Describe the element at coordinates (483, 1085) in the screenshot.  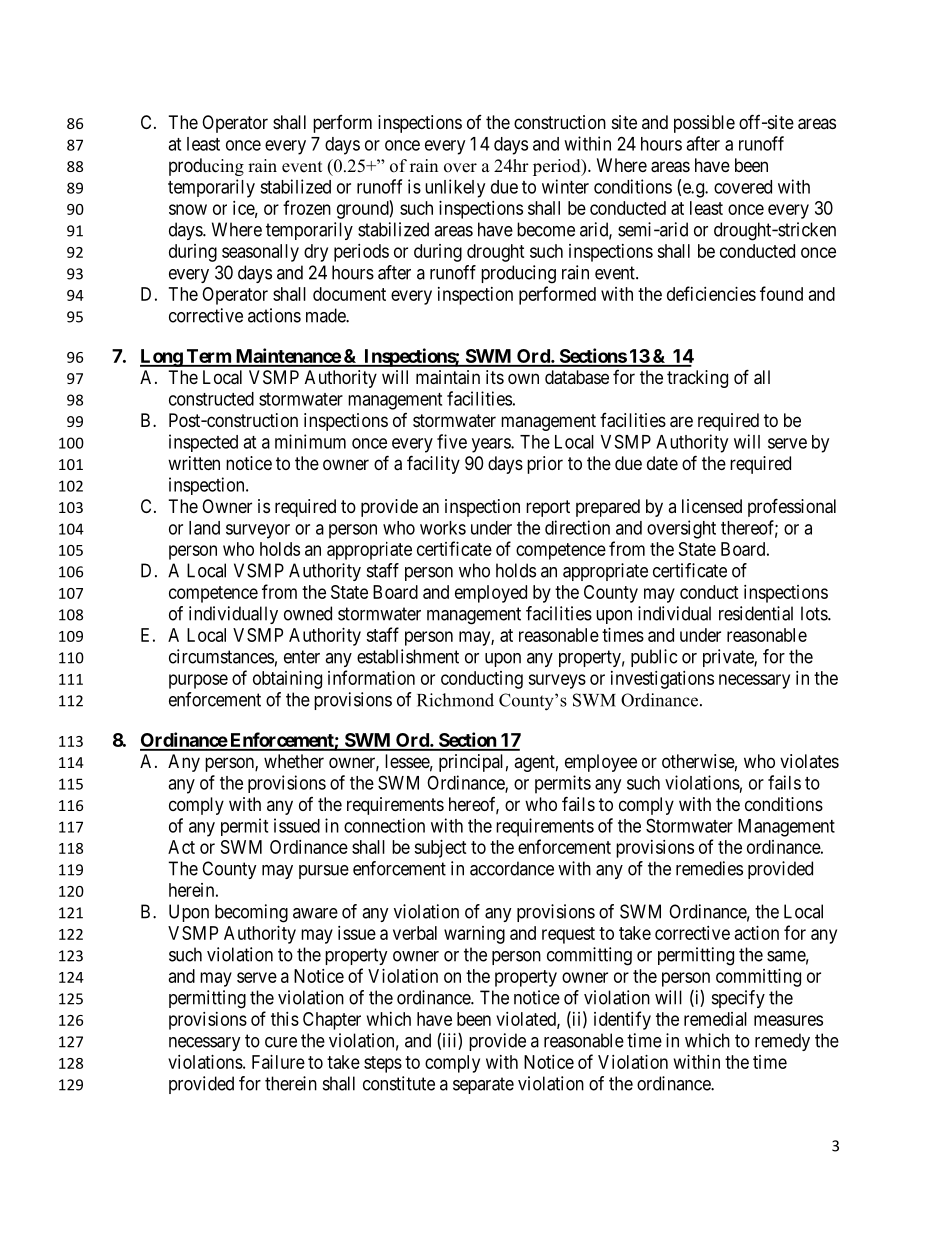
I see `separate` at that location.
